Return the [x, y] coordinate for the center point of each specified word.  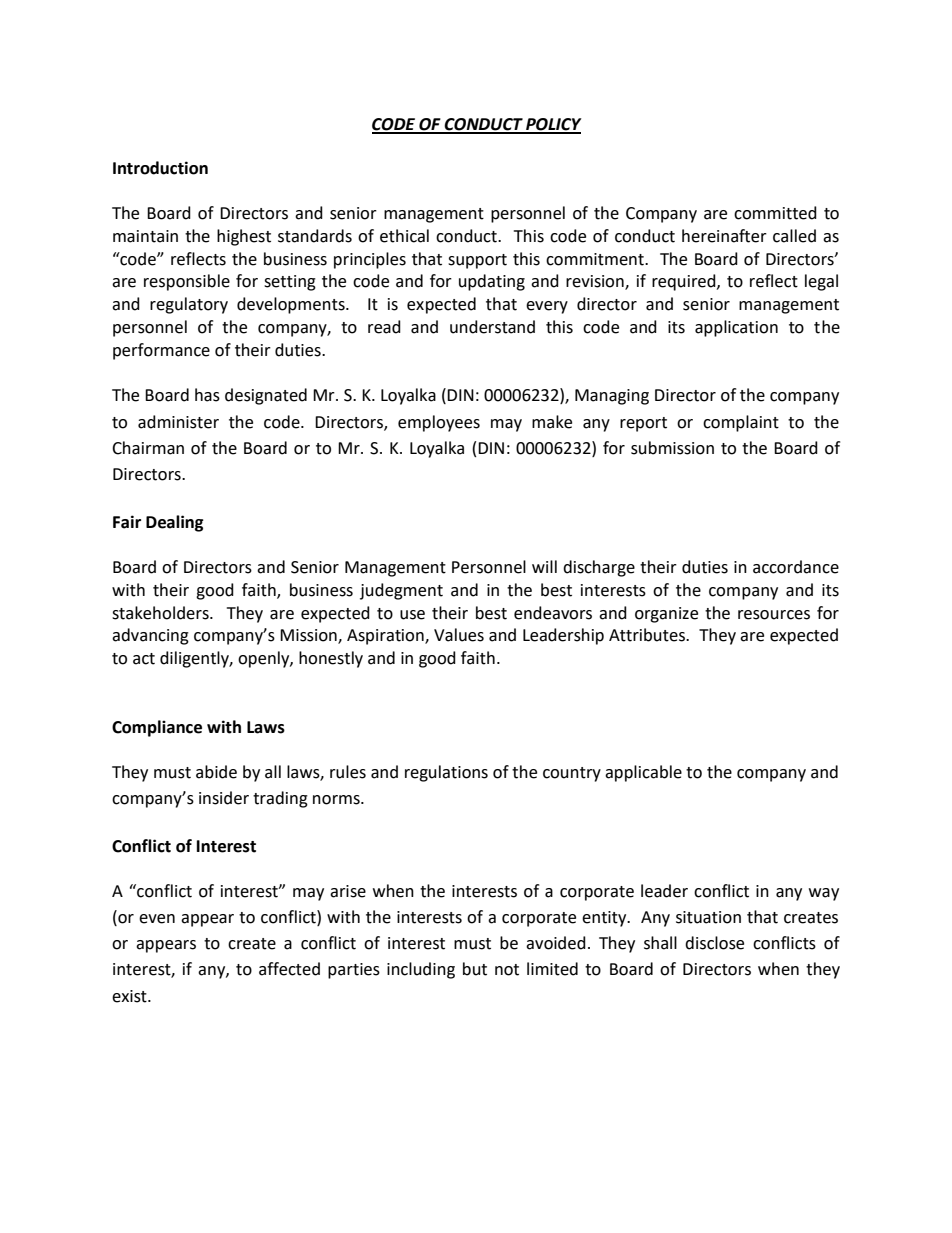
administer [178, 422]
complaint [741, 423]
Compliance [157, 728]
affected [289, 969]
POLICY [553, 125]
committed [775, 213]
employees [439, 423]
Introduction [160, 168]
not [507, 970]
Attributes [648, 635]
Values [459, 635]
